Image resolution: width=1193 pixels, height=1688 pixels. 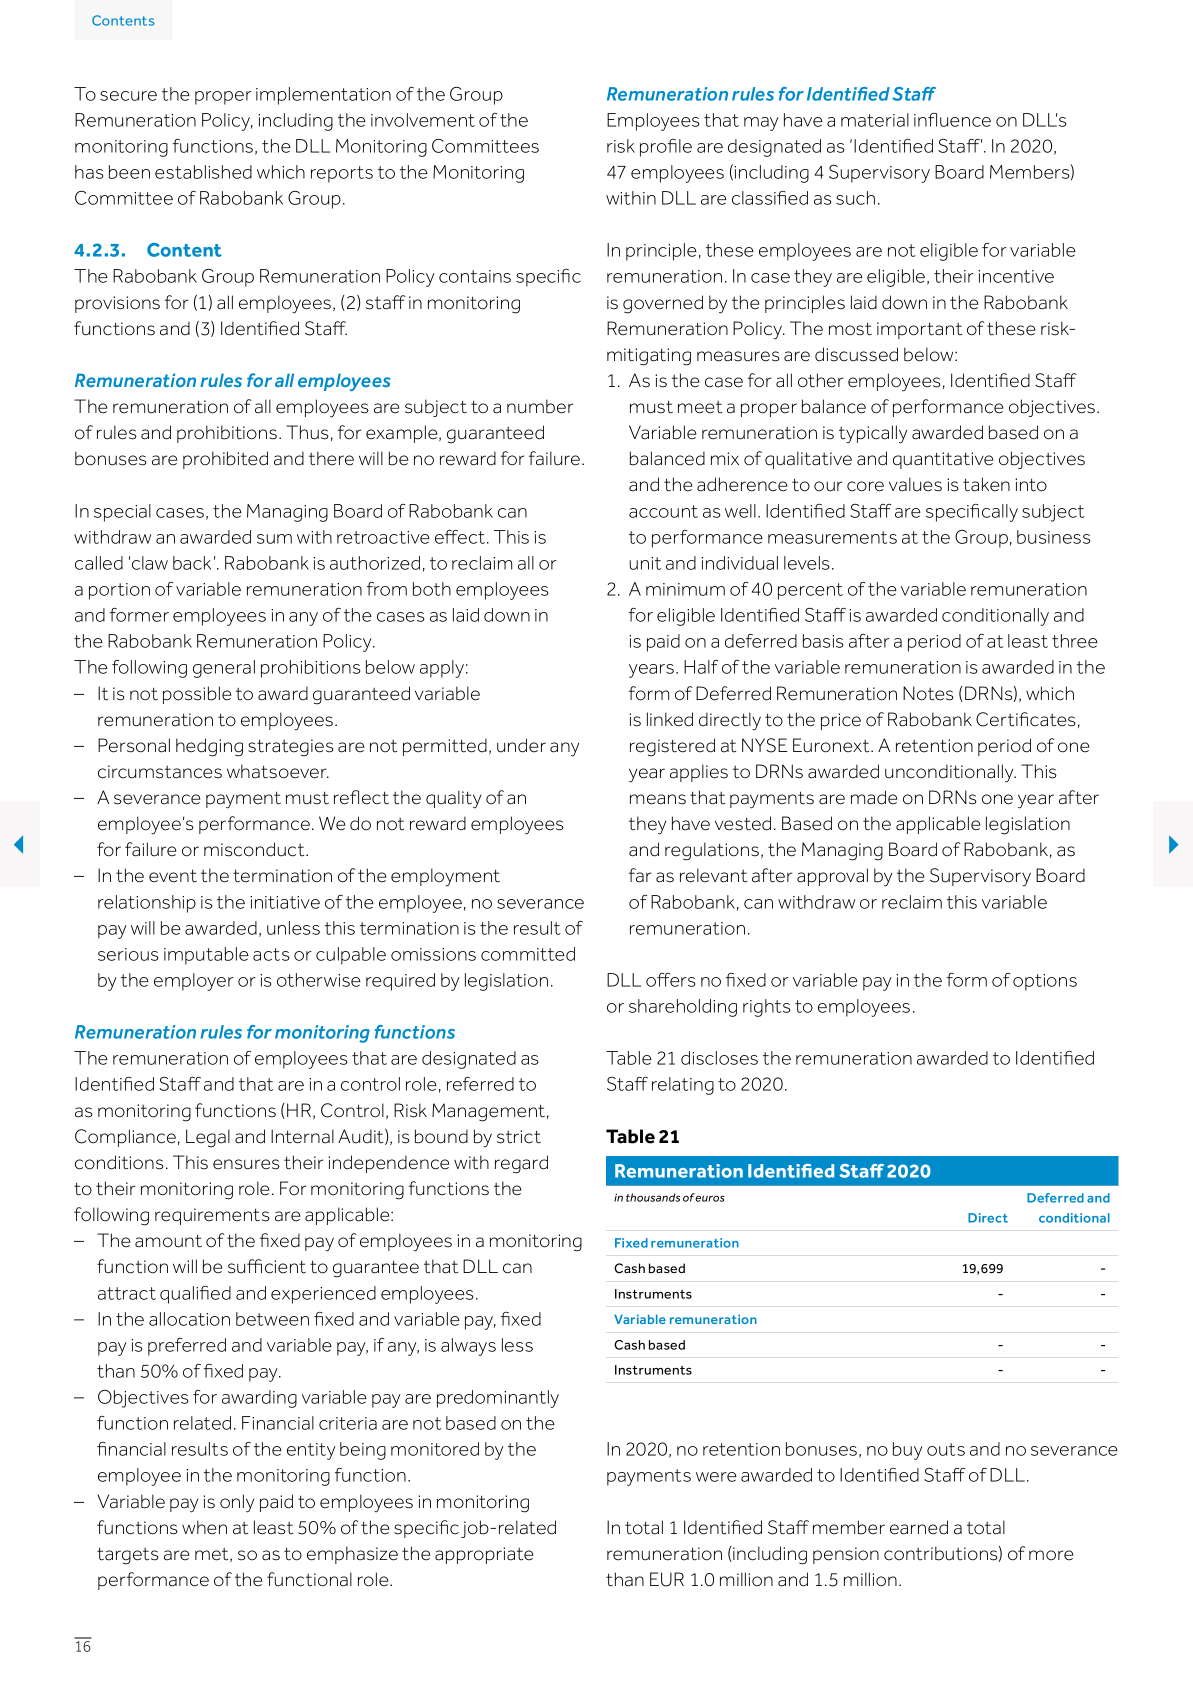 I want to click on regard, so click(x=521, y=1164).
